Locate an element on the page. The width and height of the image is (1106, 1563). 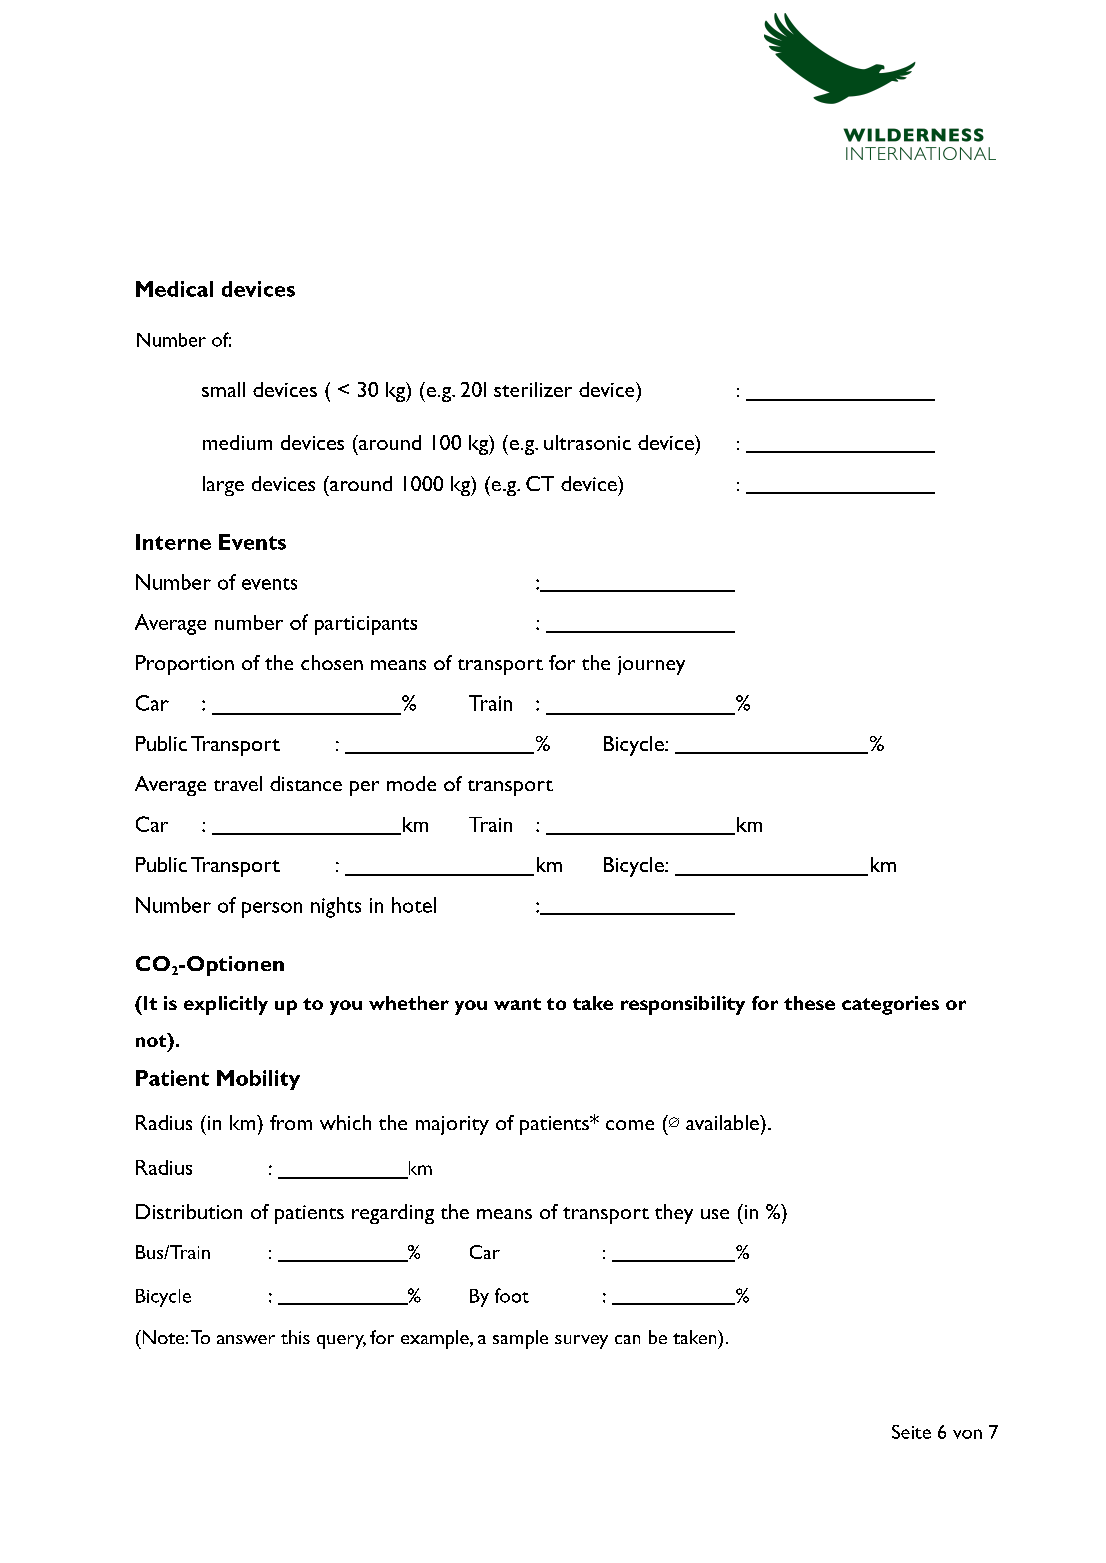
ultrasonic is located at coordinates (587, 442).
